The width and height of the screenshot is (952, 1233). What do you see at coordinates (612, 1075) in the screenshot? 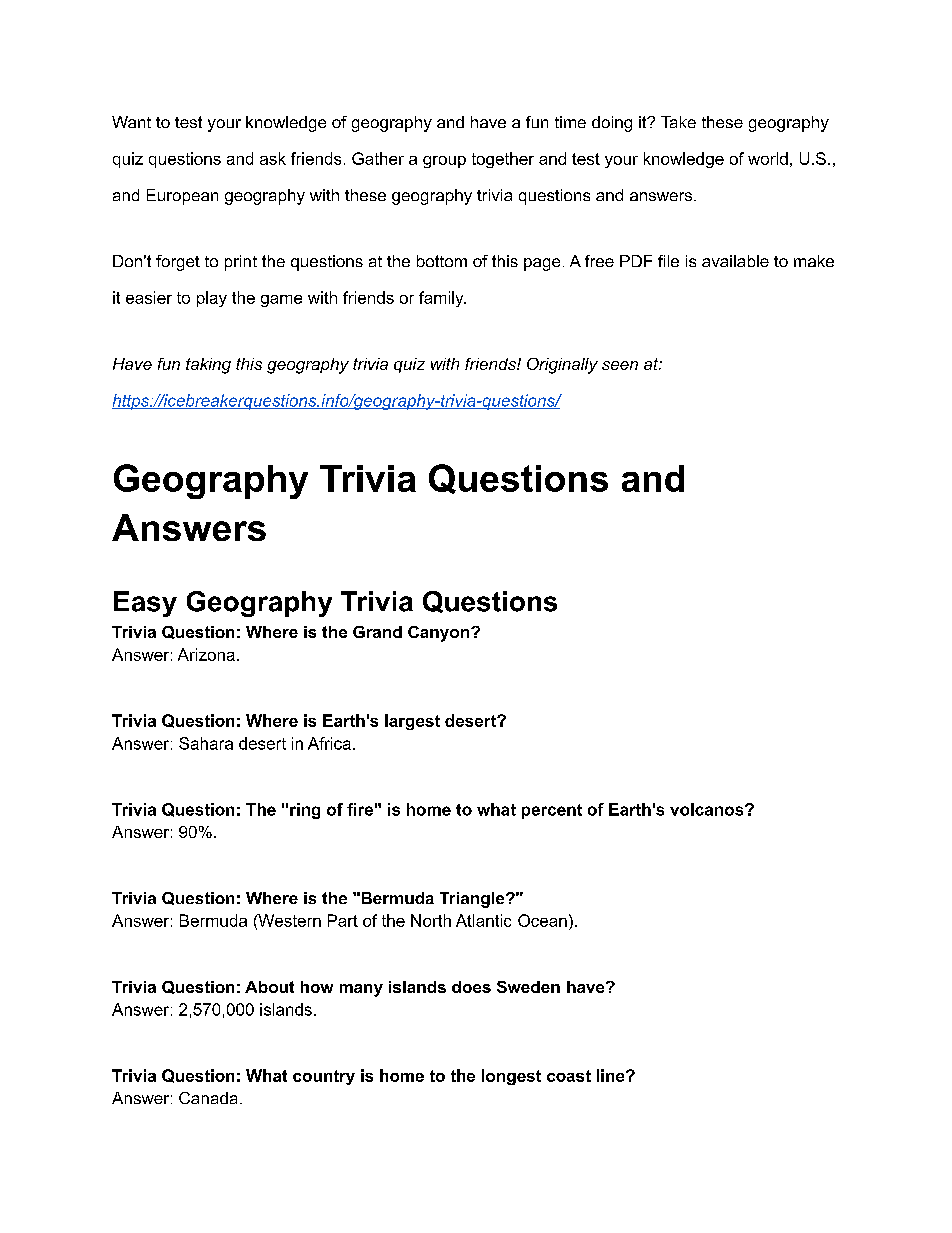
I see `line` at bounding box center [612, 1075].
